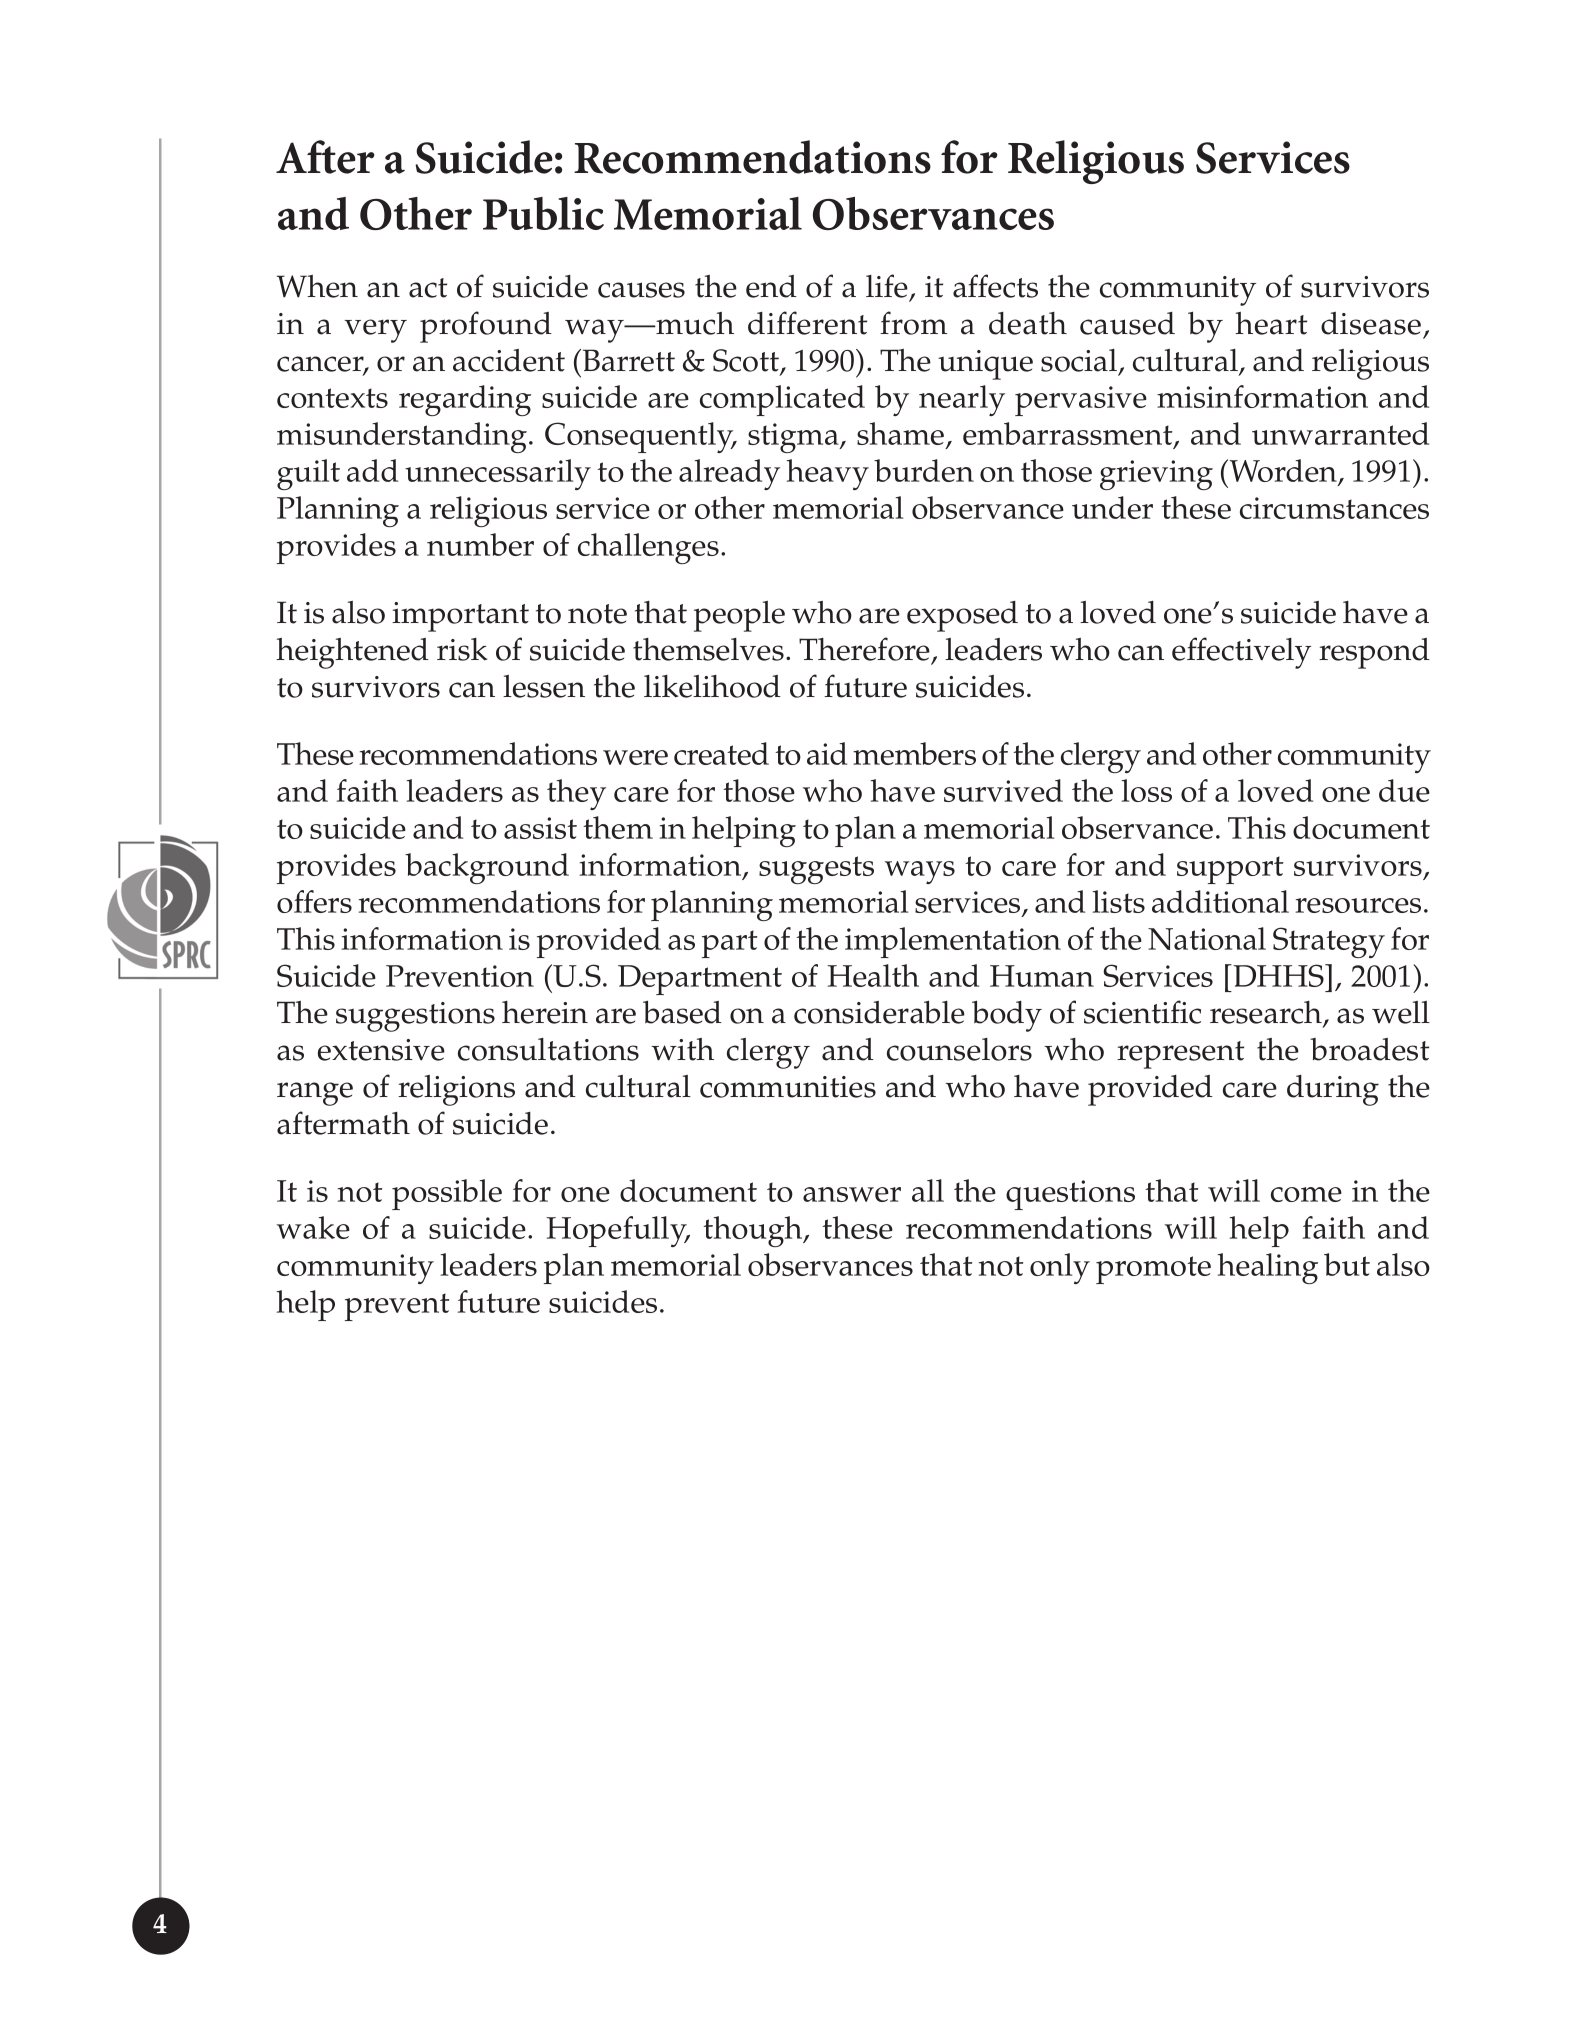  I want to click on life, so click(887, 286).
